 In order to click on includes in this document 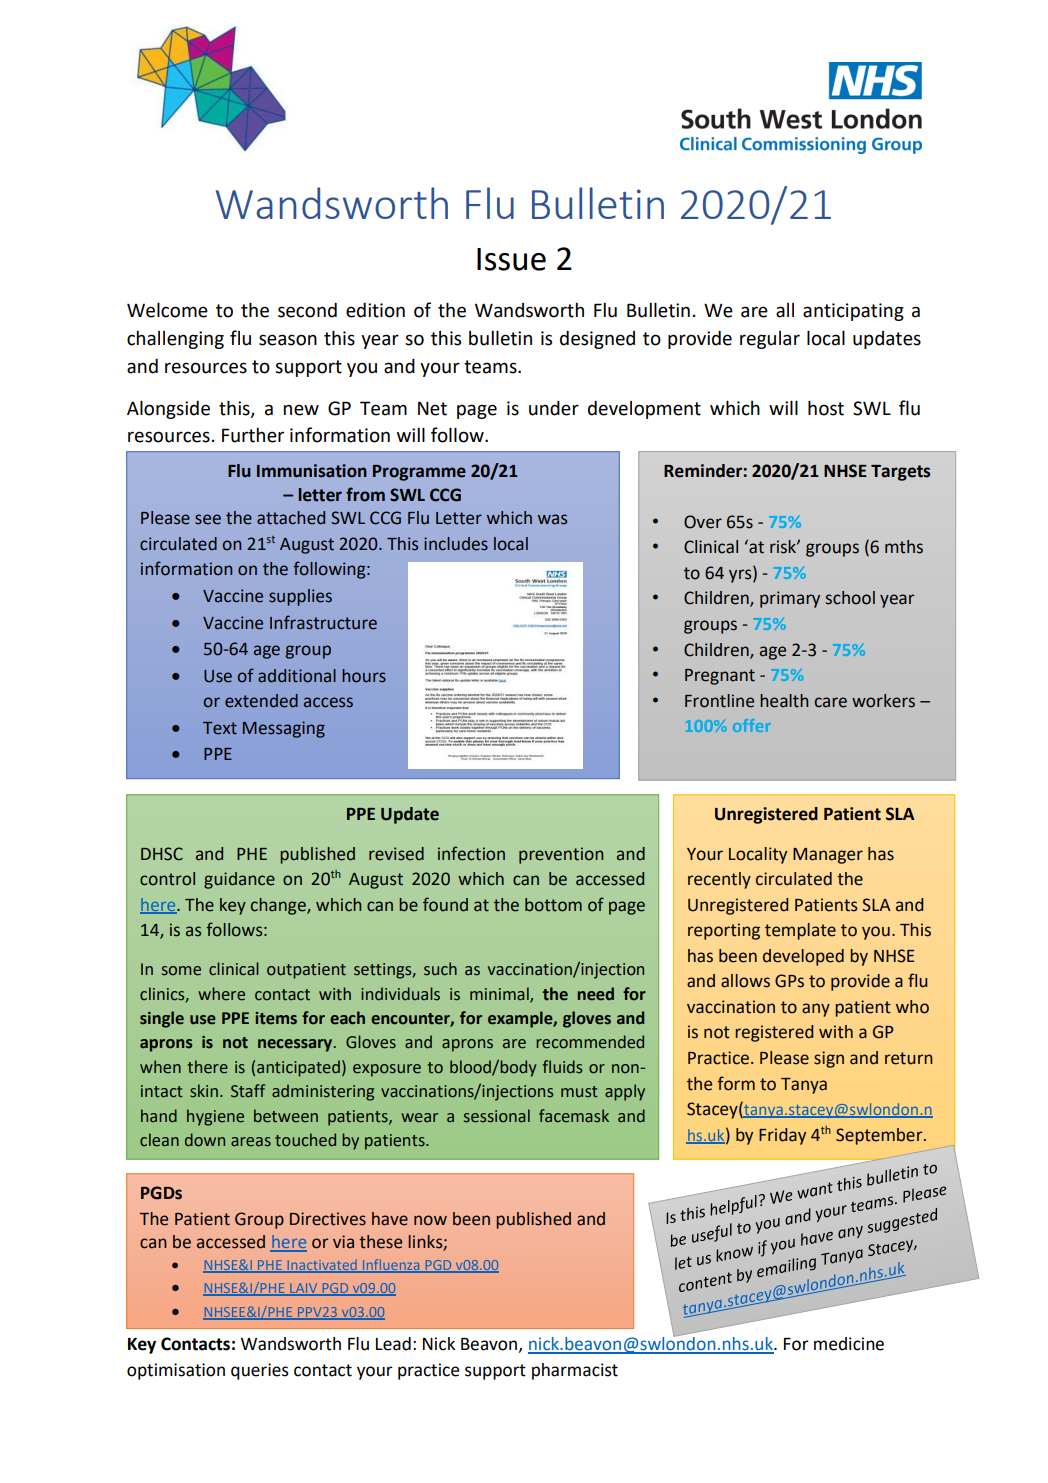, I will do `click(456, 544)`.
